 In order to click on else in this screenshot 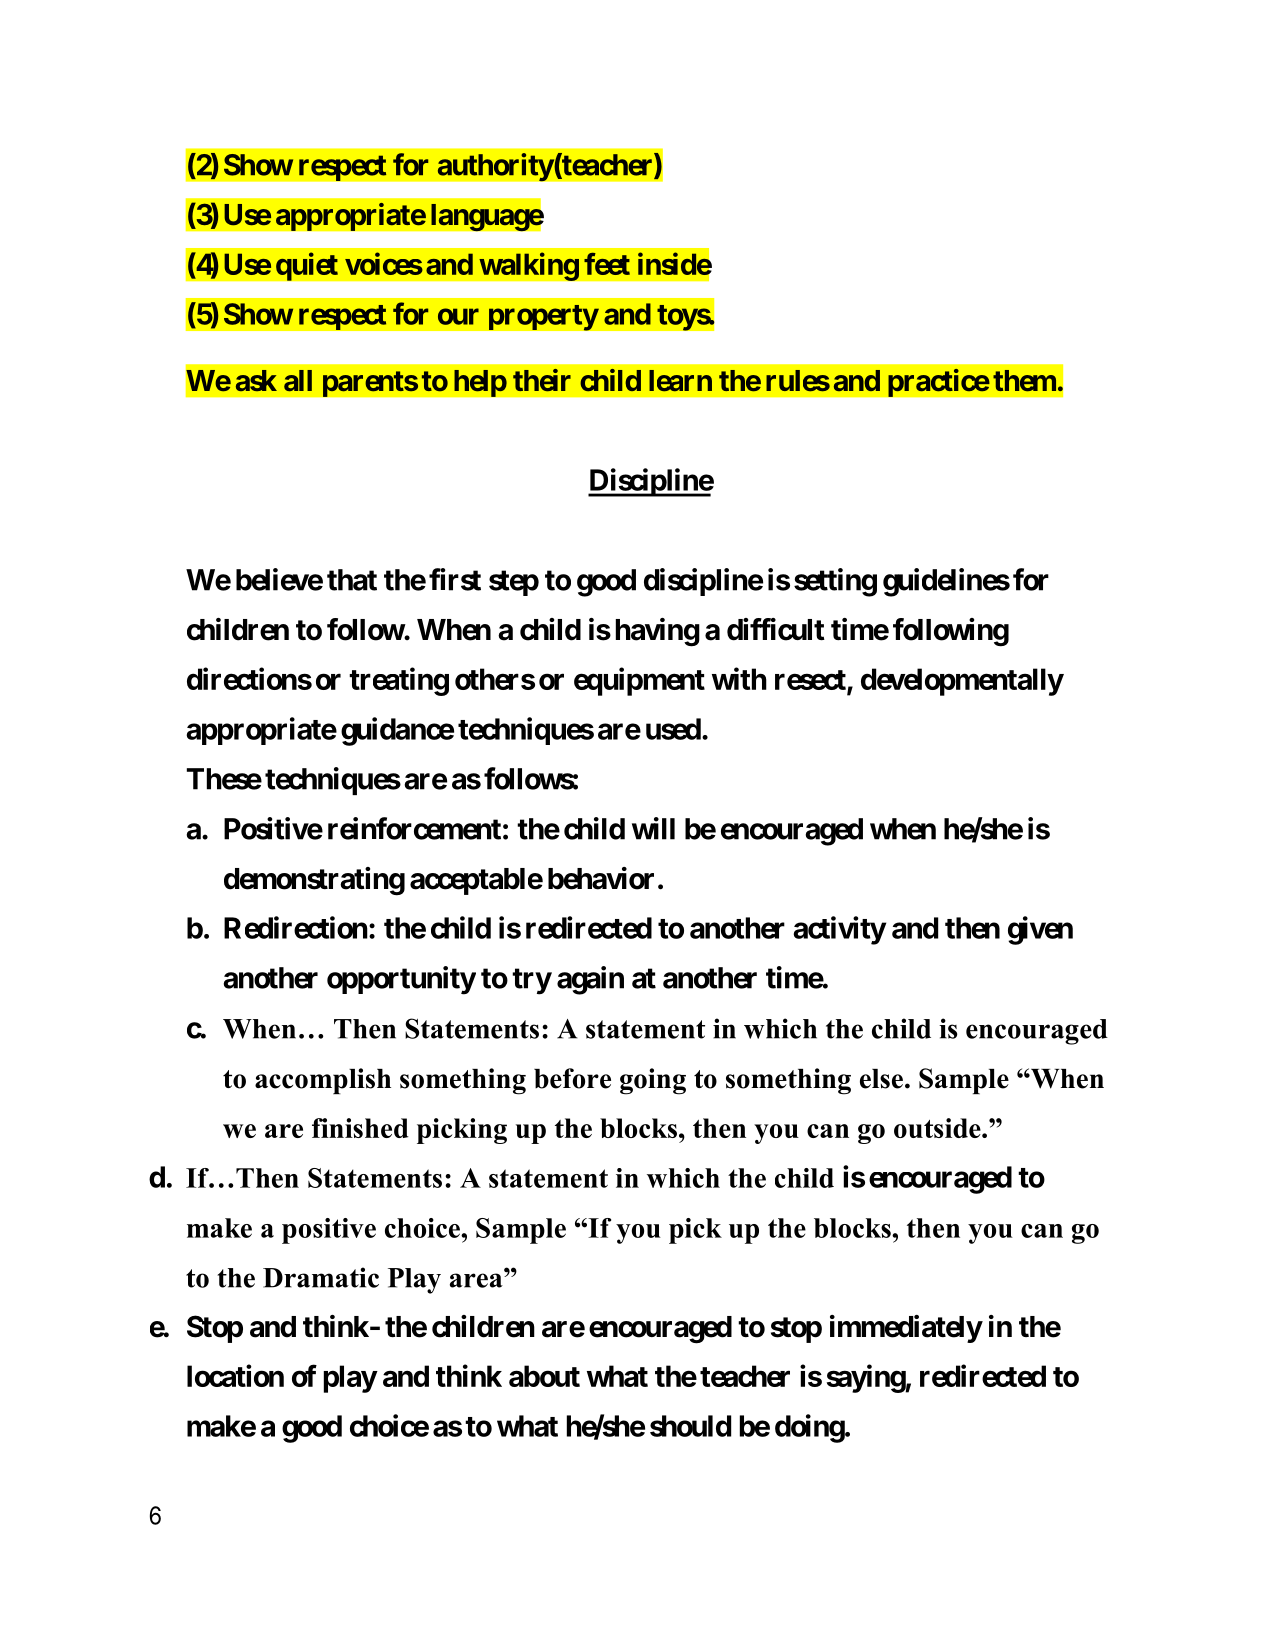, I will do `click(881, 1079)`.
